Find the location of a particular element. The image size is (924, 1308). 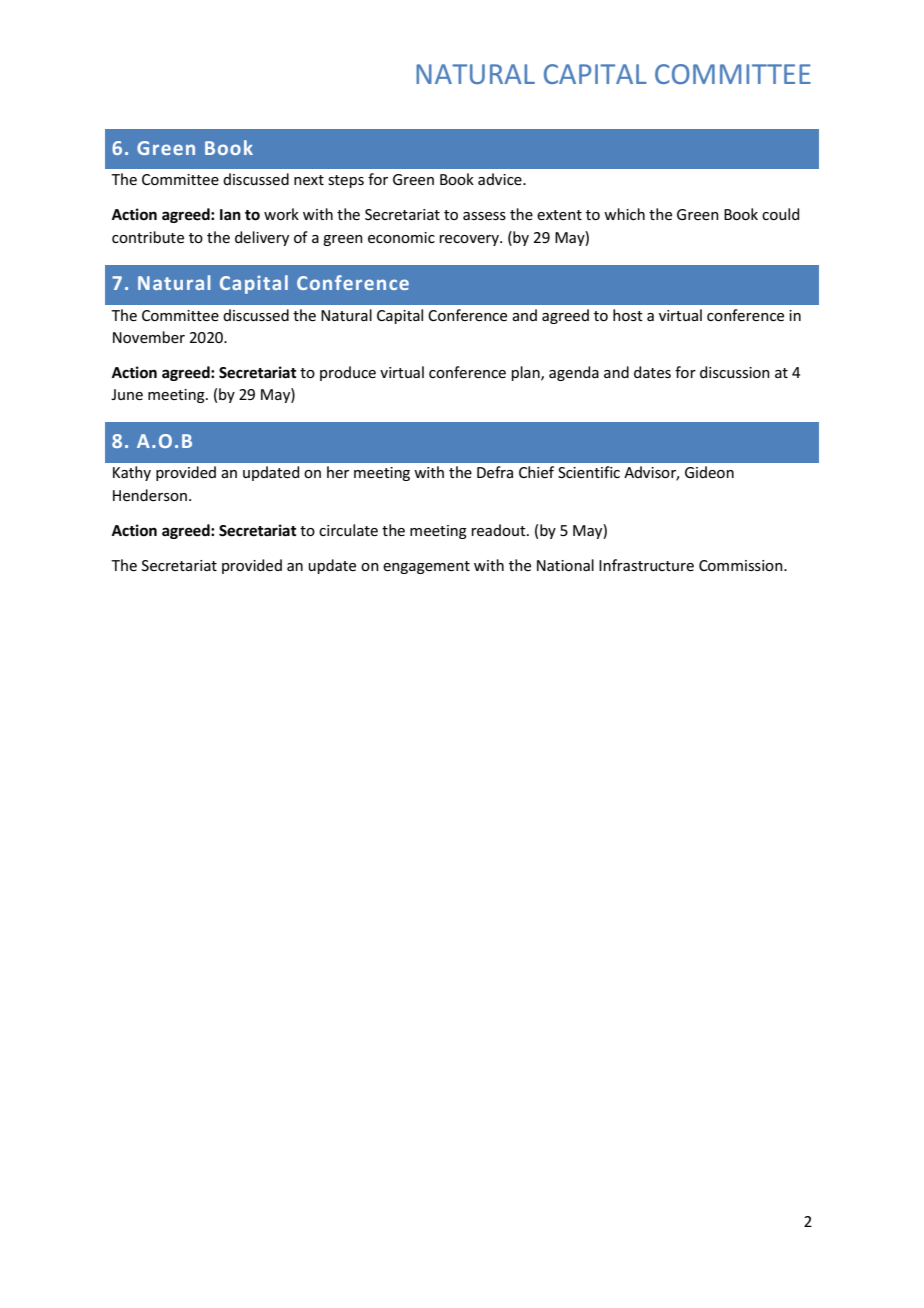

which is located at coordinates (624, 214).
